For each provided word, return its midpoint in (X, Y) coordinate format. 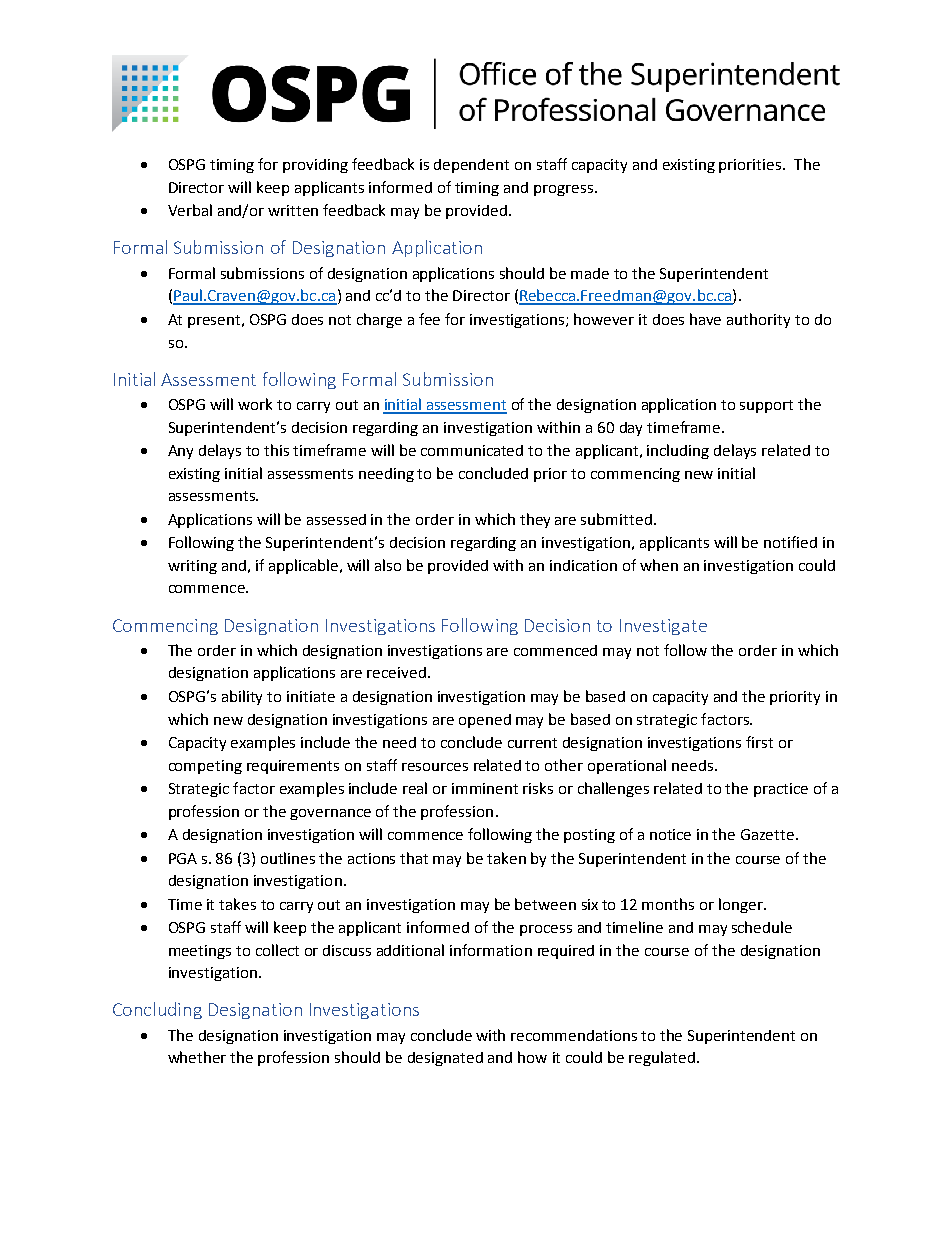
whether (197, 1057)
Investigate (663, 627)
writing (192, 567)
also (388, 565)
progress (563, 190)
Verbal (190, 210)
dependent (471, 166)
